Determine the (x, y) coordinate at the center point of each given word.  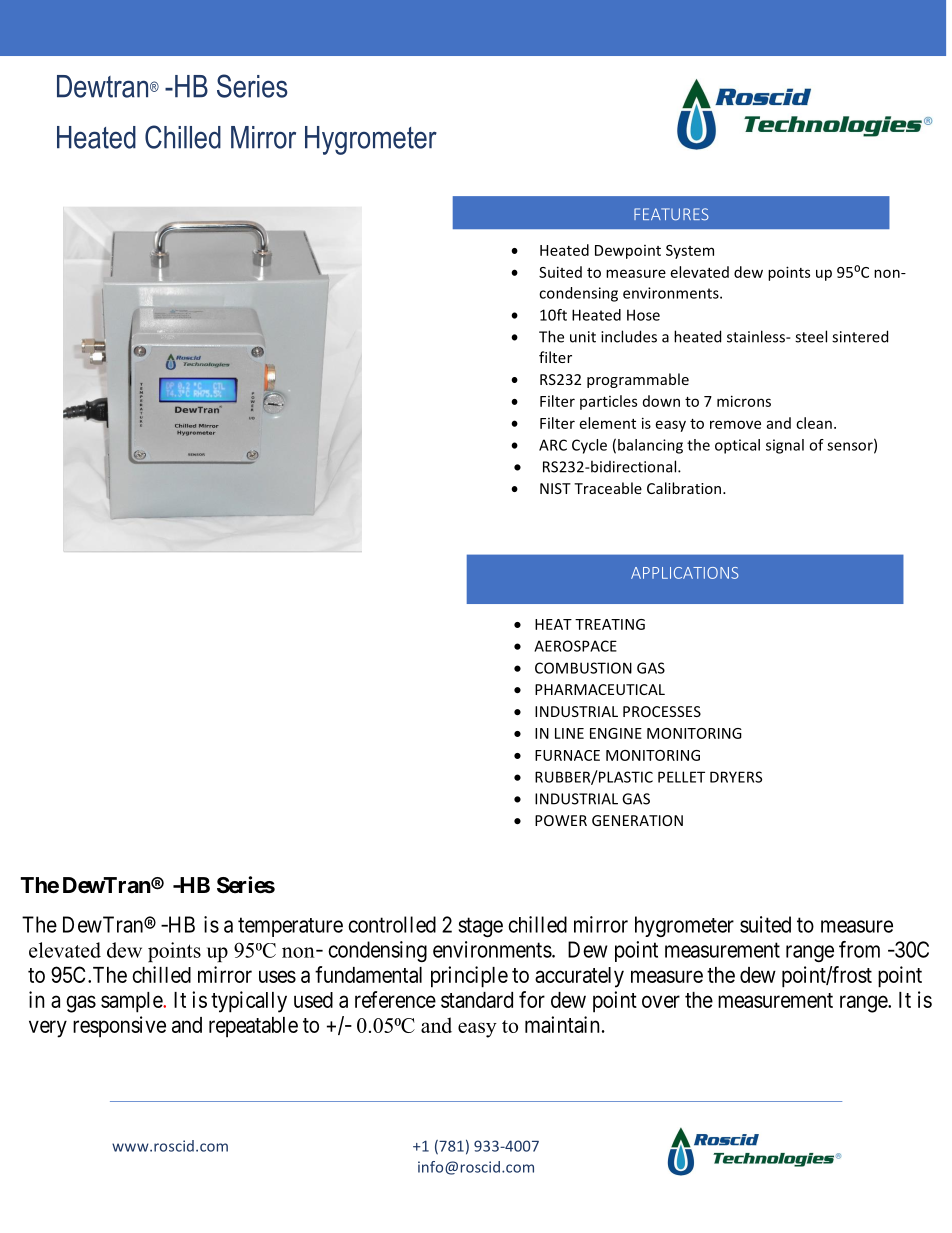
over (661, 1001)
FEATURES (671, 214)
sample (132, 1002)
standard (477, 1000)
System (690, 252)
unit (583, 337)
